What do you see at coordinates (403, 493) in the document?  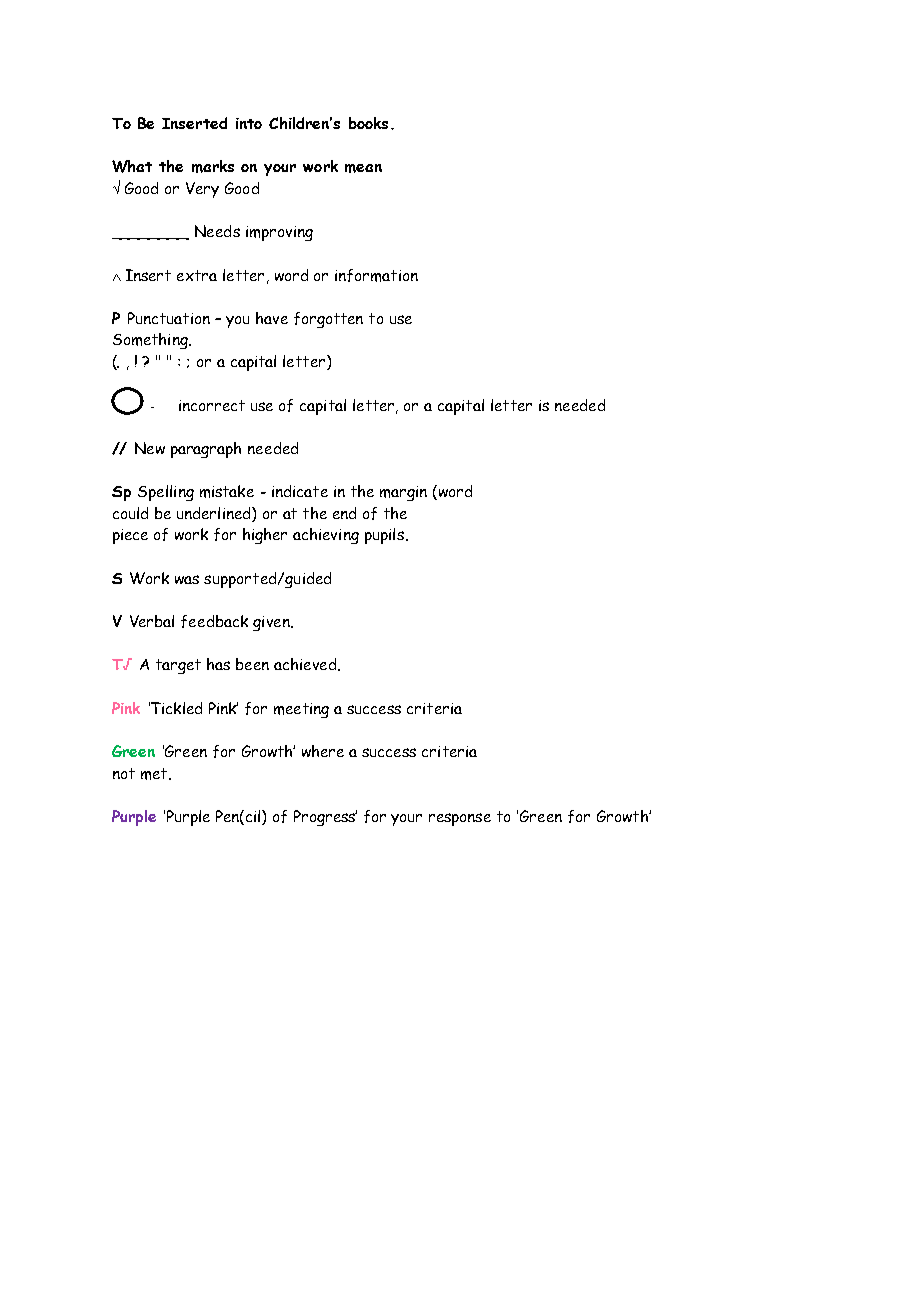 I see `margin` at bounding box center [403, 493].
